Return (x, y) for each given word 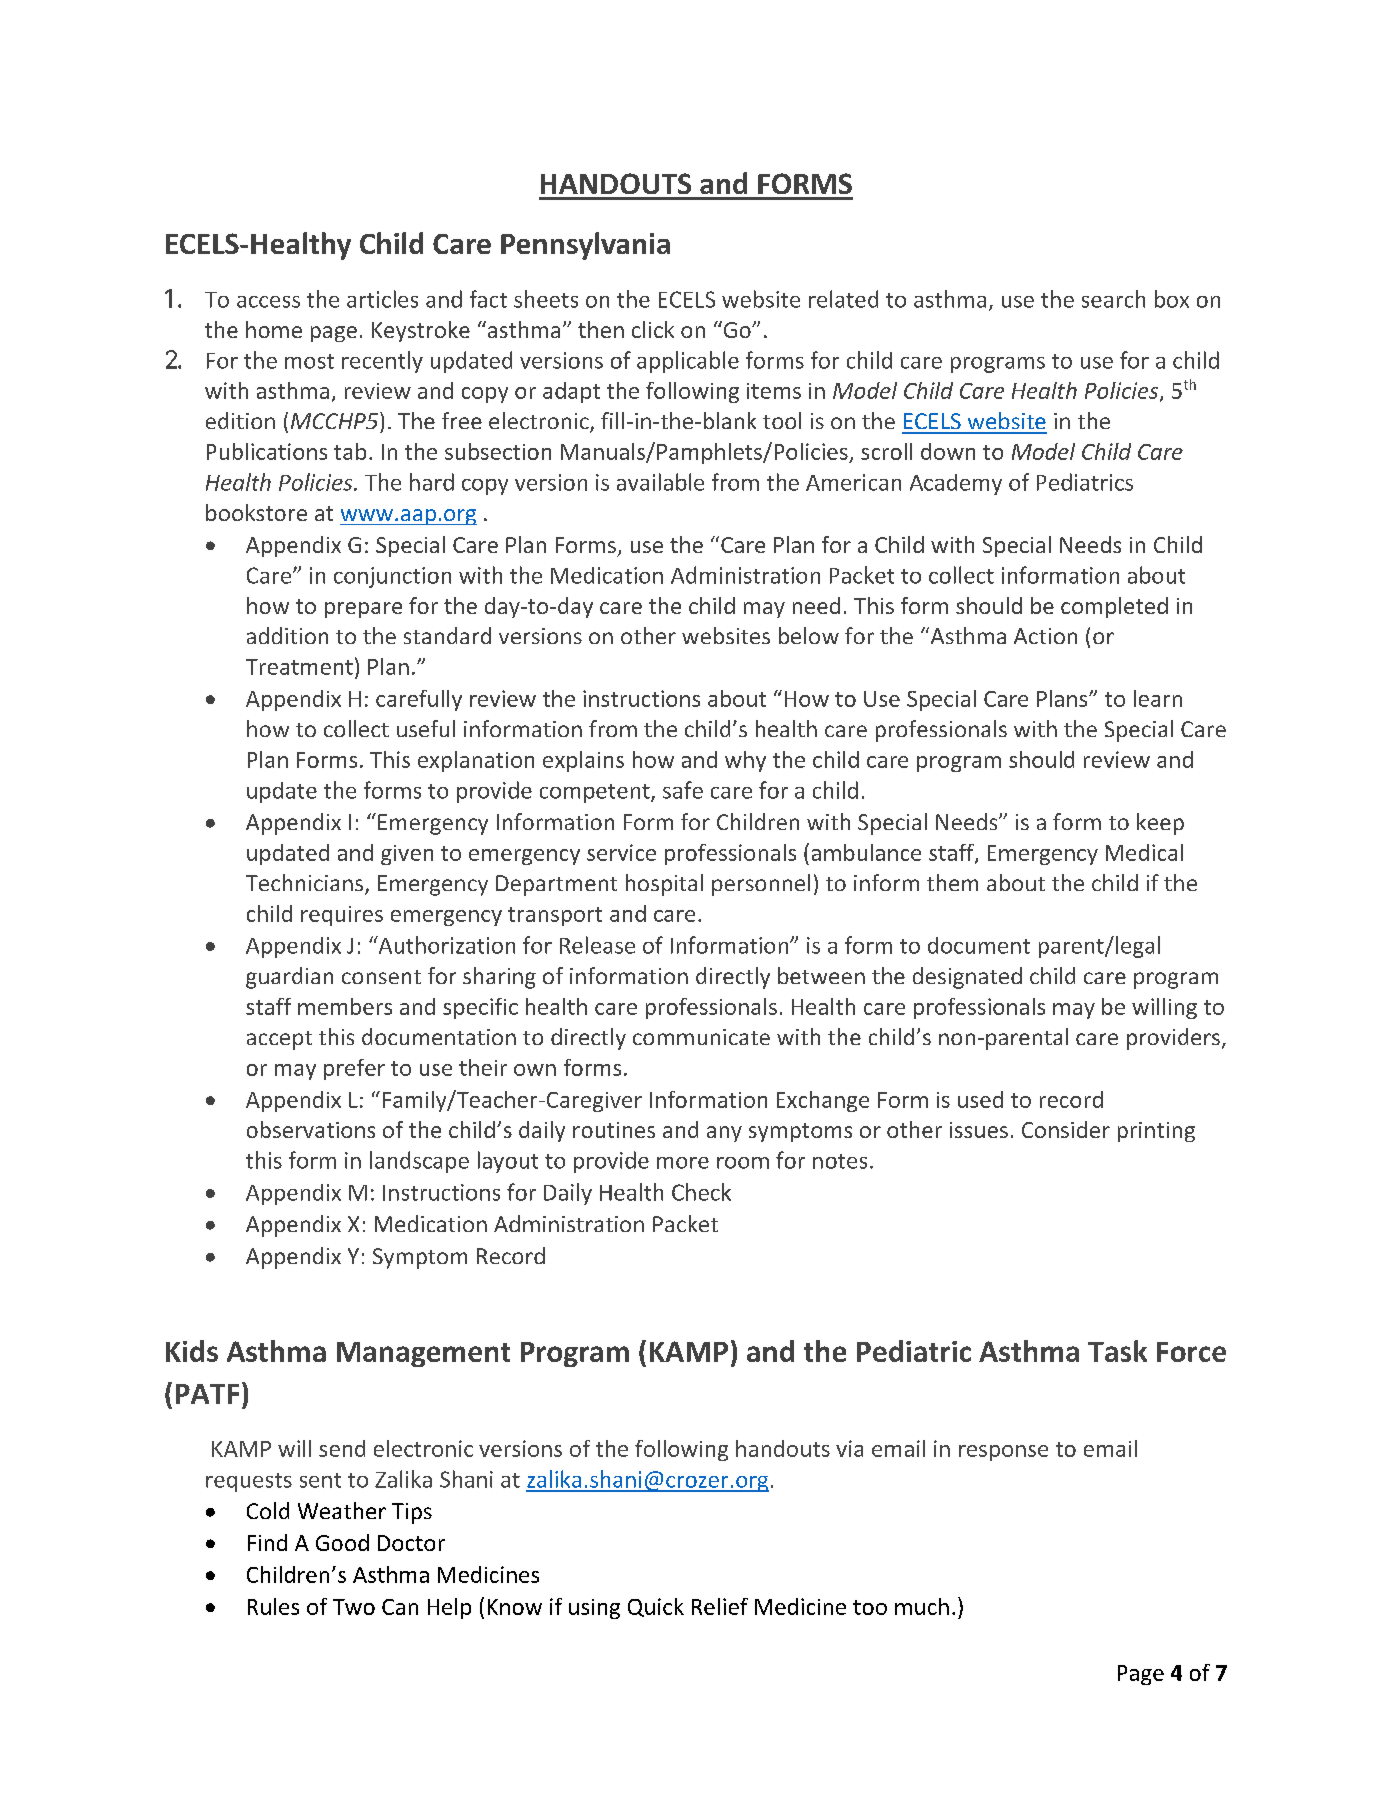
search (1113, 299)
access (268, 302)
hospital (664, 885)
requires (342, 916)
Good (342, 1542)
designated (967, 978)
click (653, 329)
